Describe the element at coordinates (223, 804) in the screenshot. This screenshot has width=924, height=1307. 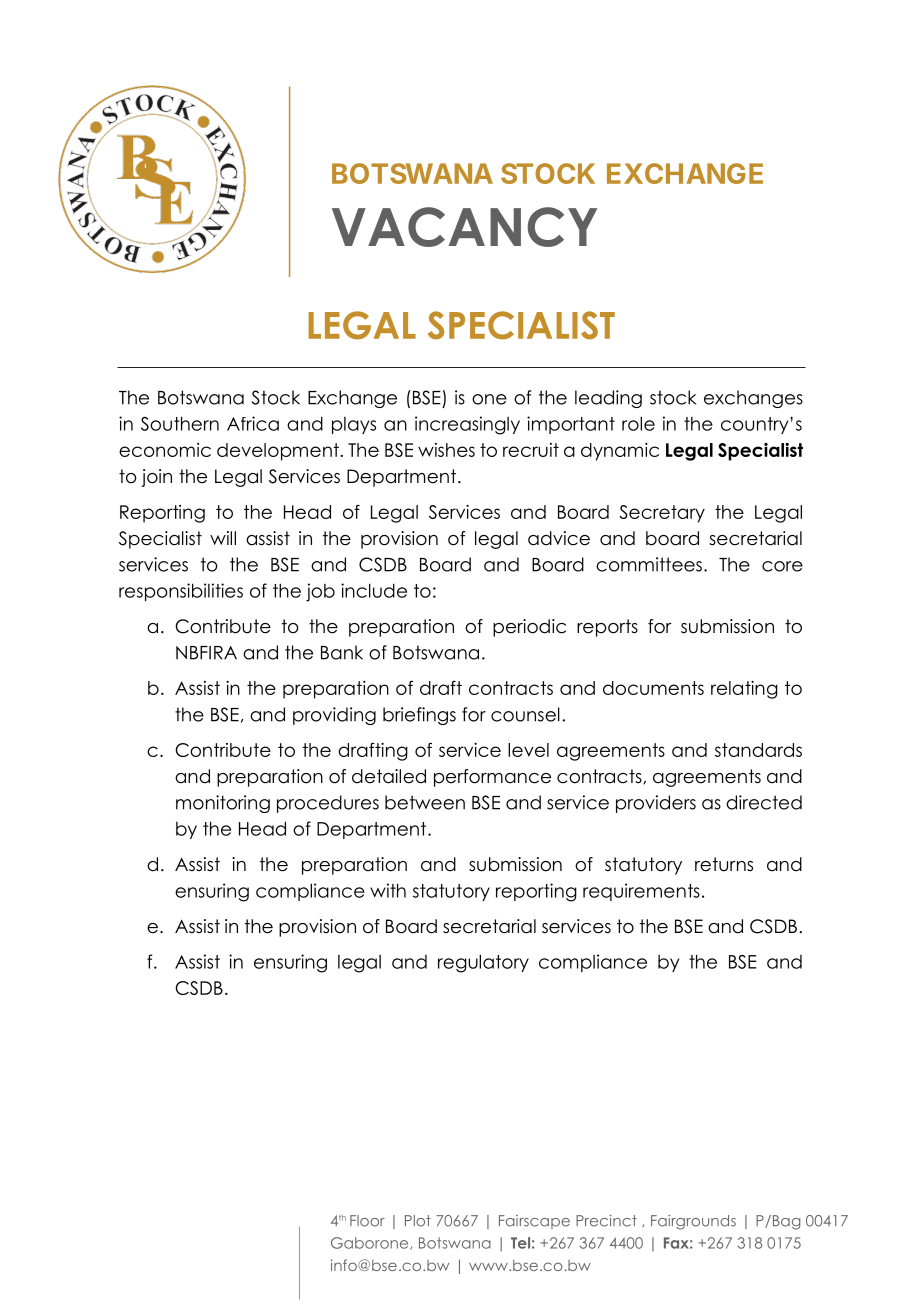
I see `monitoring` at that location.
